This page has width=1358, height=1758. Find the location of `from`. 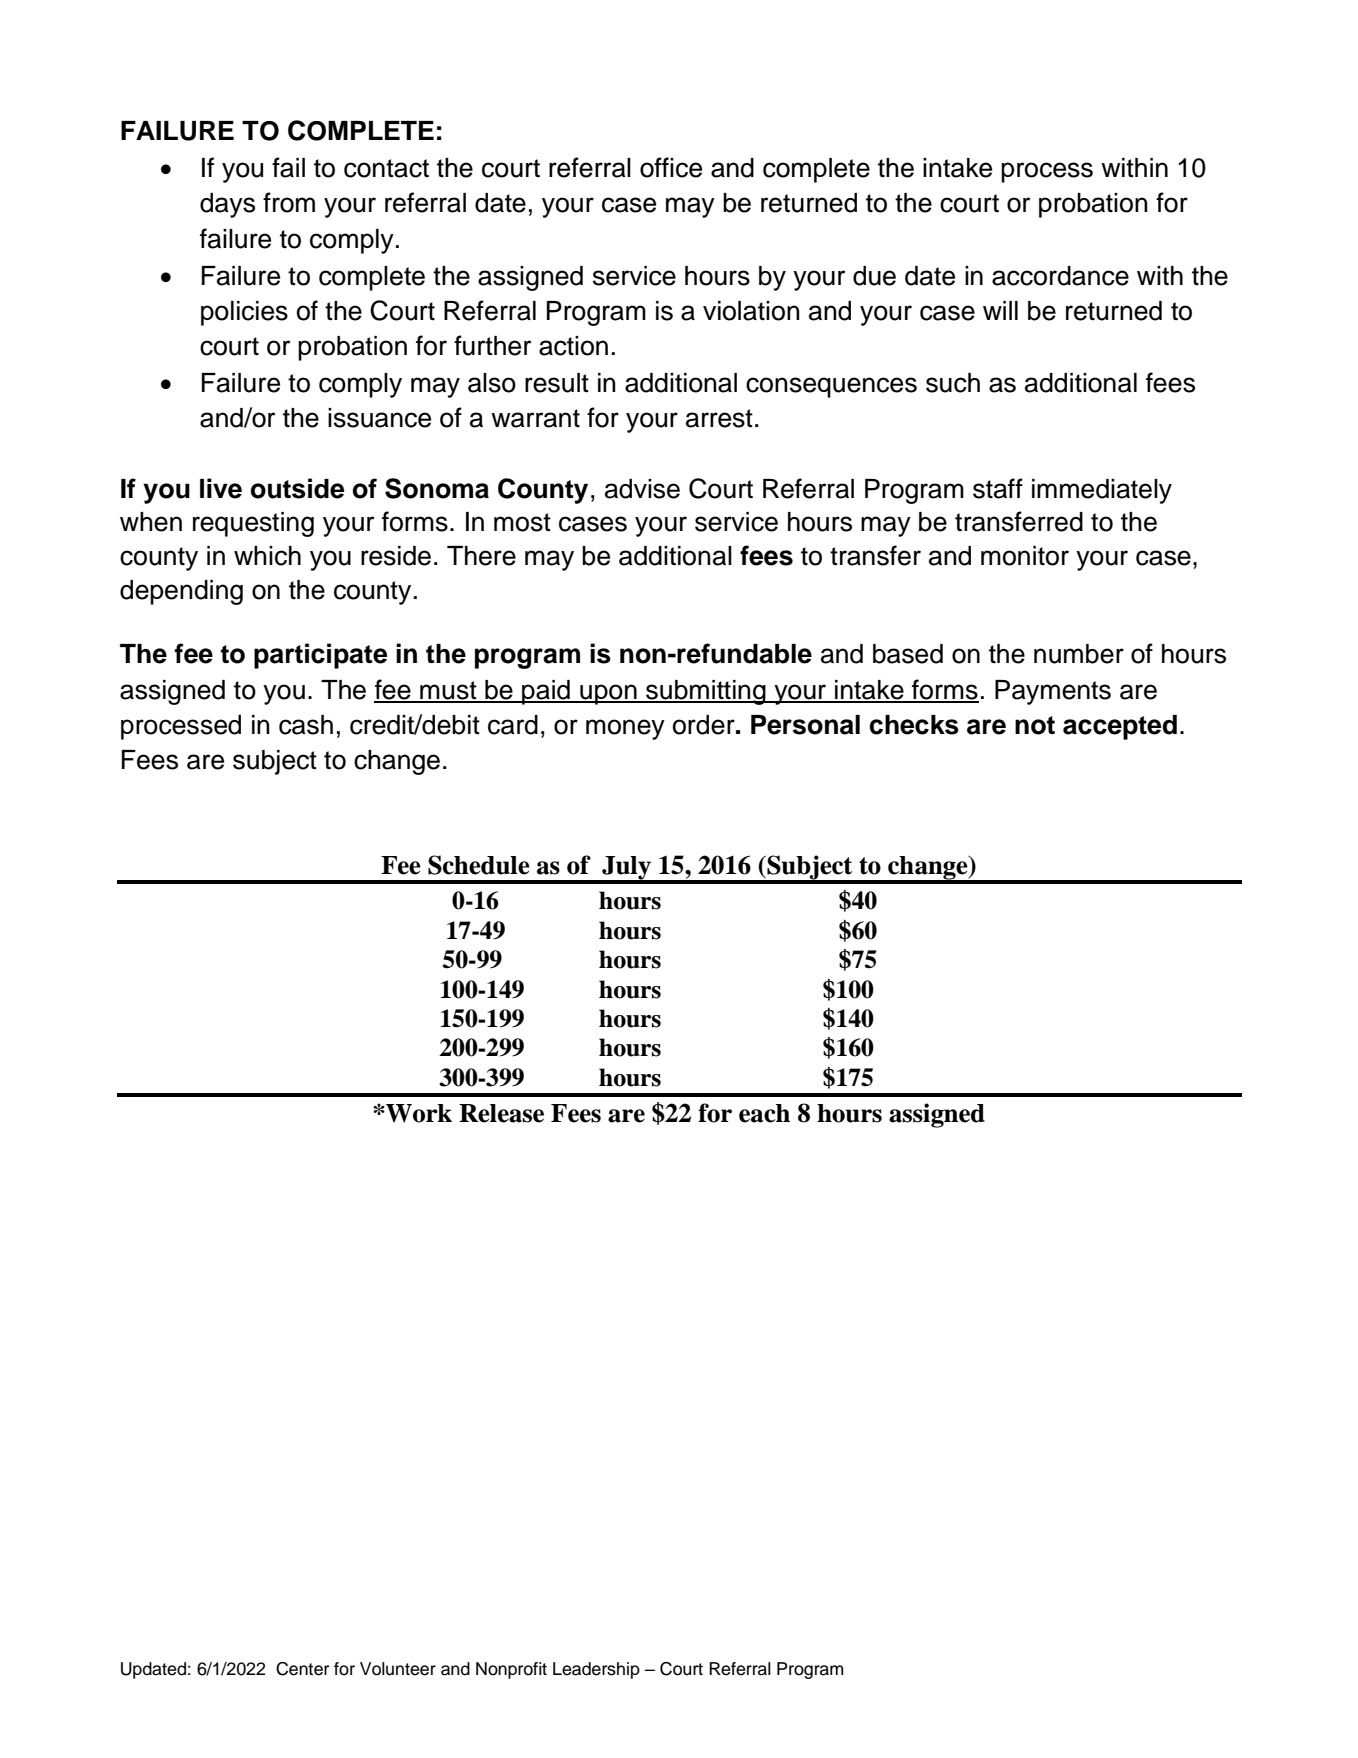

from is located at coordinates (289, 202).
